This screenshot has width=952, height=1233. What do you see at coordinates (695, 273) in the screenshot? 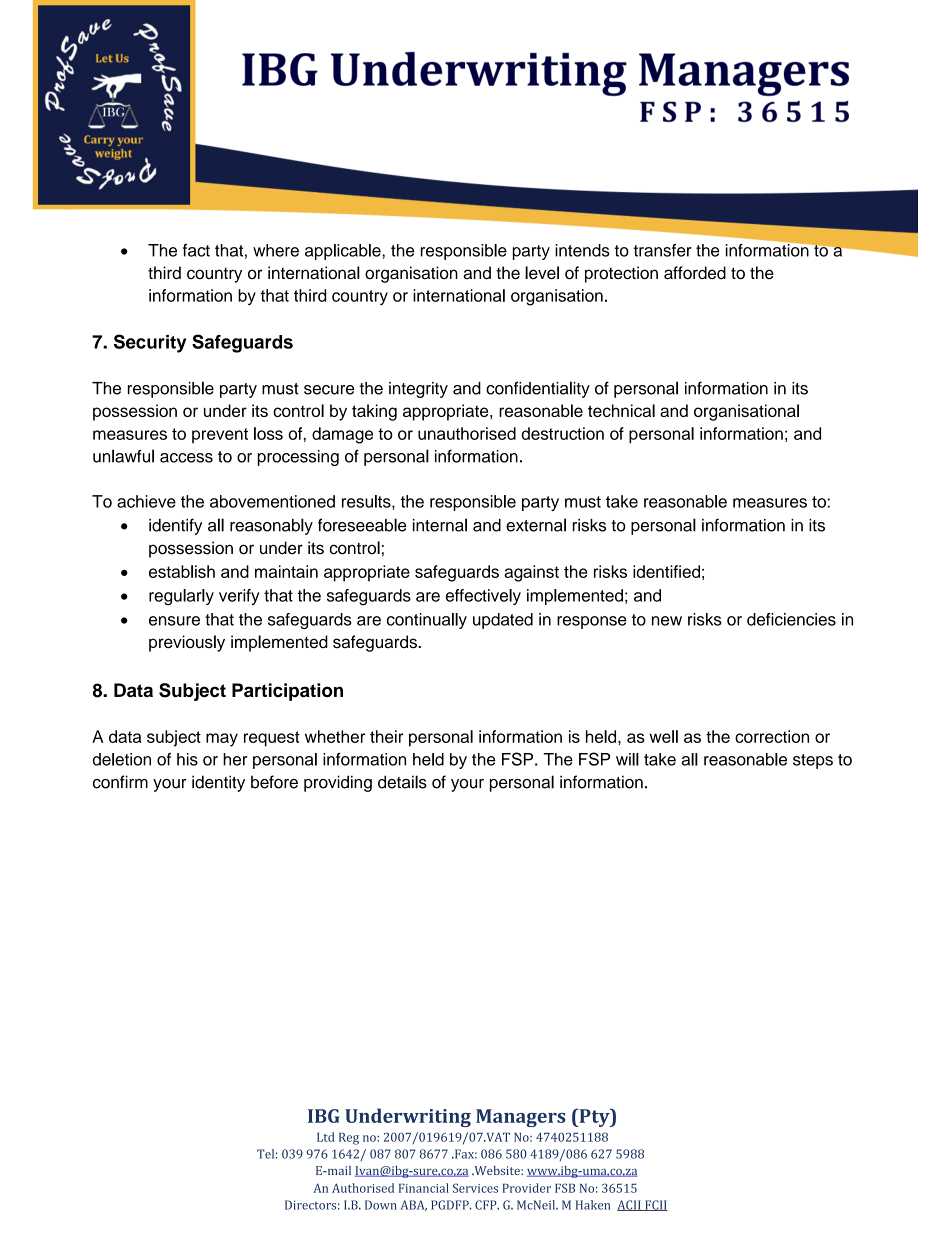
I see `afforded` at bounding box center [695, 273].
